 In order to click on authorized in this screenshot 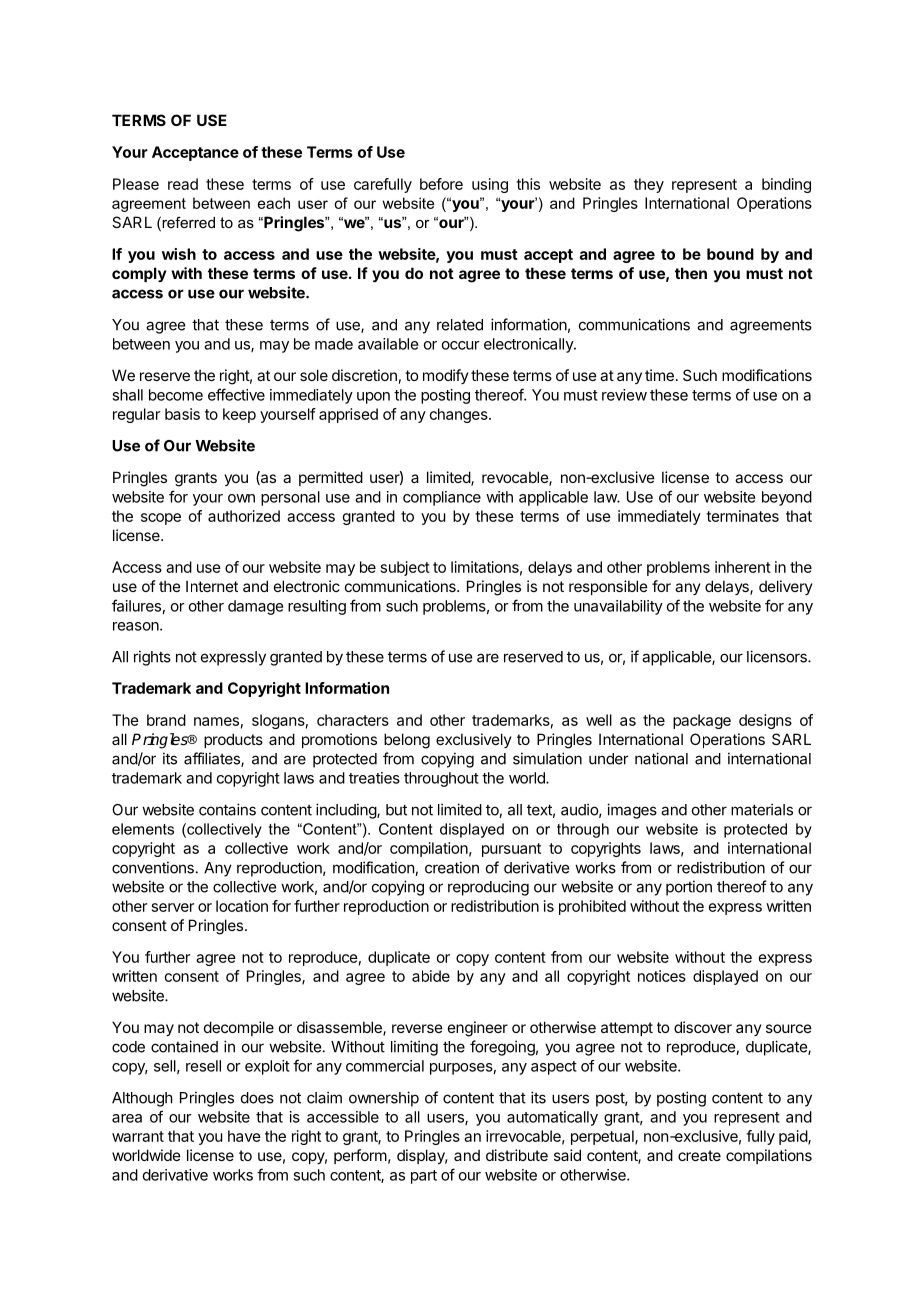, I will do `click(244, 516)`.
